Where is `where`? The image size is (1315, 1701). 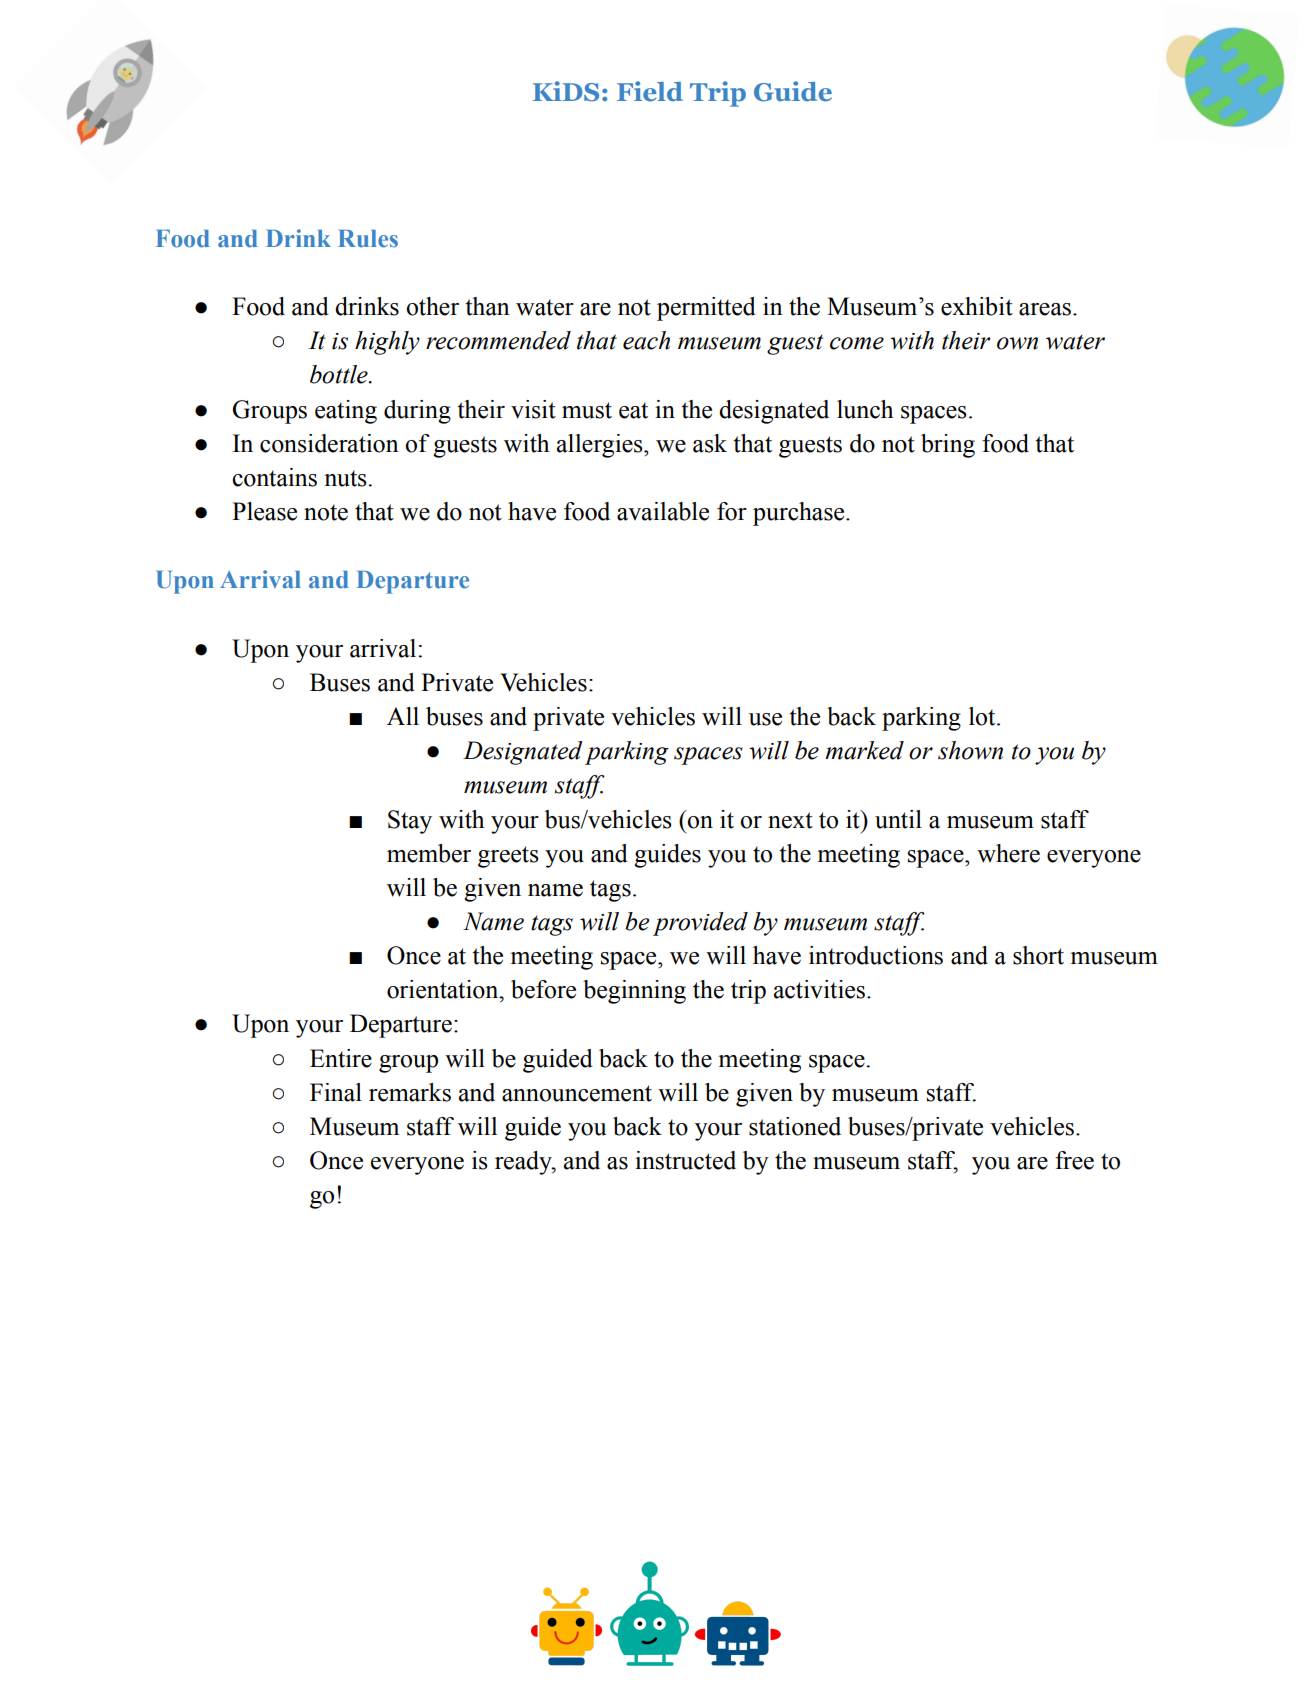
where is located at coordinates (1008, 853).
